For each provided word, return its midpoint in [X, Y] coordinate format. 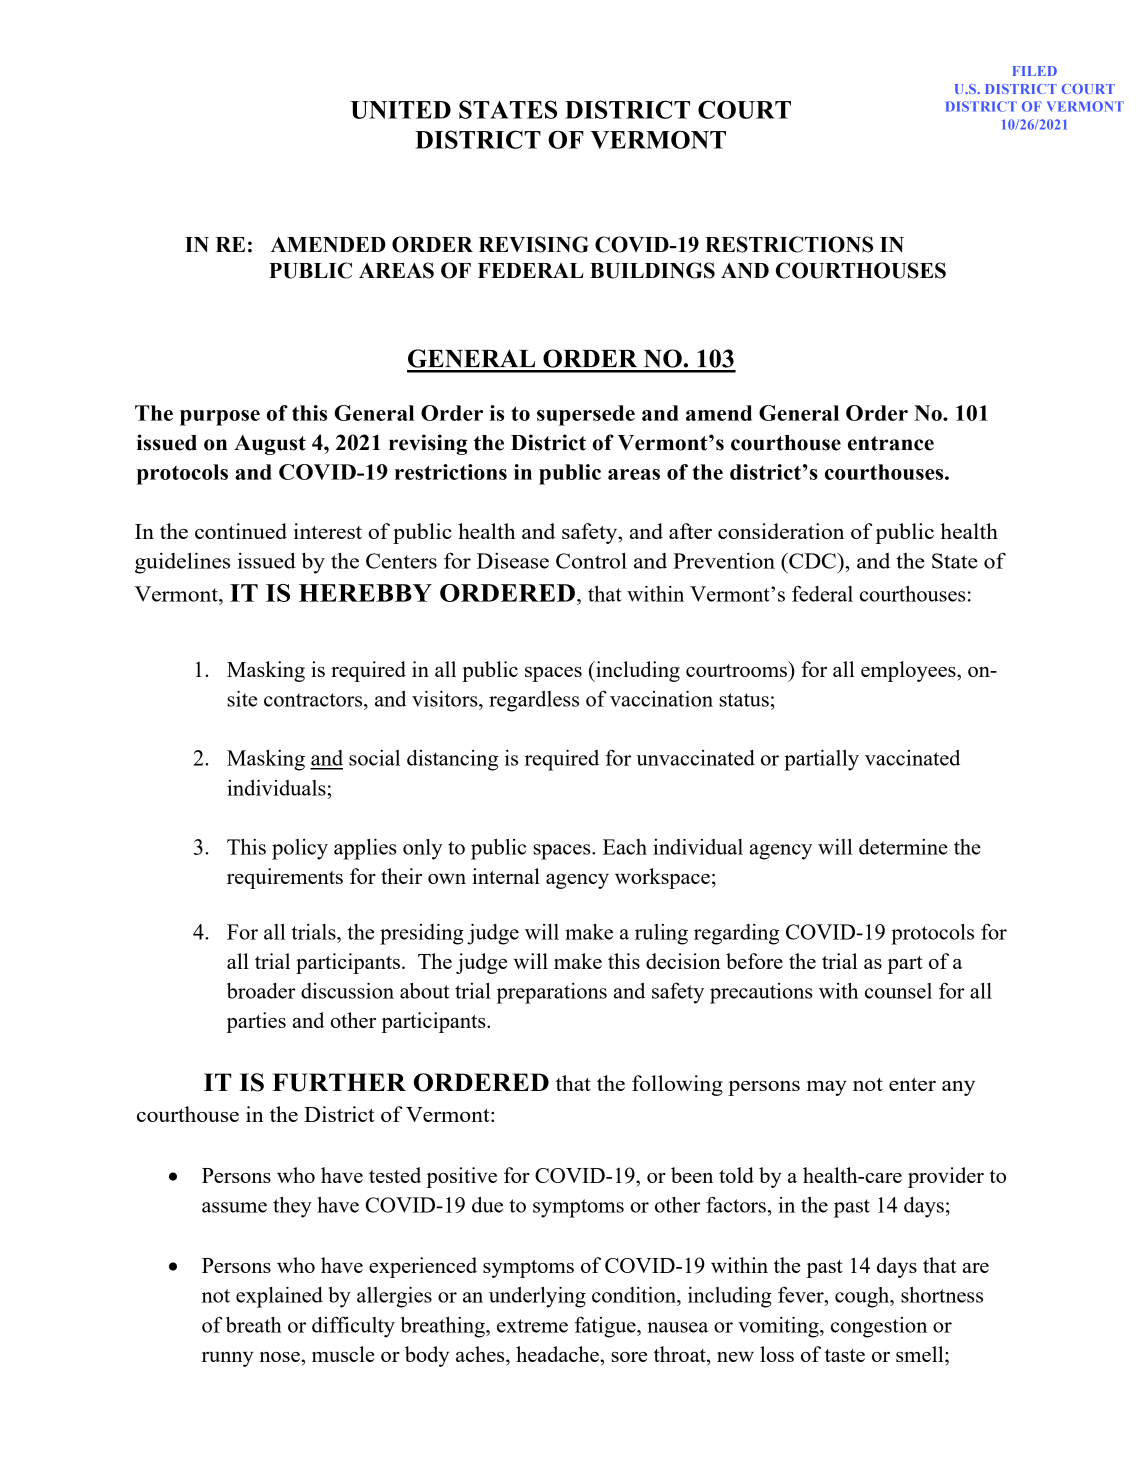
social [374, 758]
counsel [898, 991]
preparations [552, 993]
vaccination [661, 699]
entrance [891, 443]
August [270, 445]
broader [261, 991]
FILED [1035, 71]
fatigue [606, 1327]
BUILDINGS [652, 270]
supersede [586, 415]
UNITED [400, 110]
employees [909, 671]
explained [279, 1297]
